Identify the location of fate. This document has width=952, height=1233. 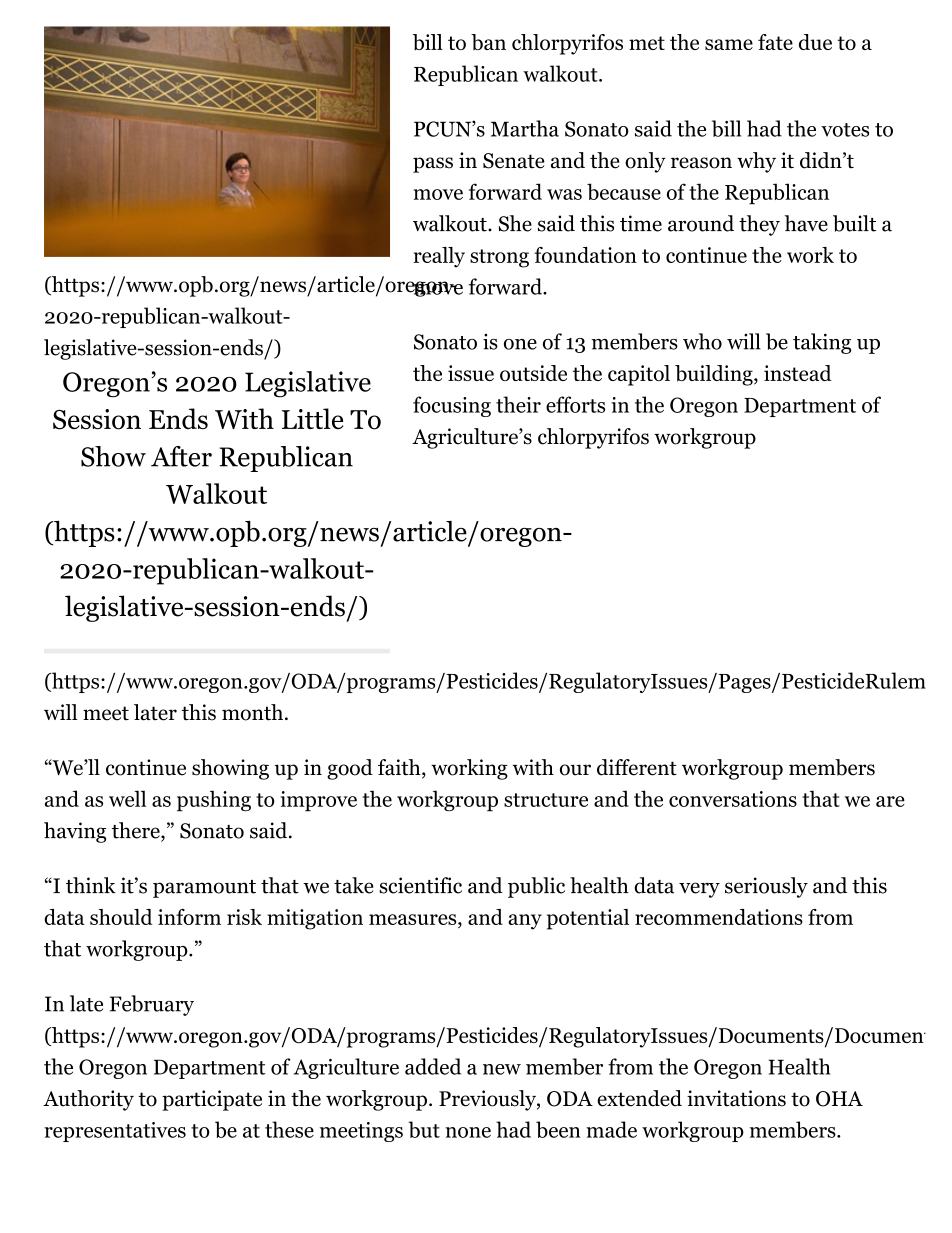
(775, 42).
